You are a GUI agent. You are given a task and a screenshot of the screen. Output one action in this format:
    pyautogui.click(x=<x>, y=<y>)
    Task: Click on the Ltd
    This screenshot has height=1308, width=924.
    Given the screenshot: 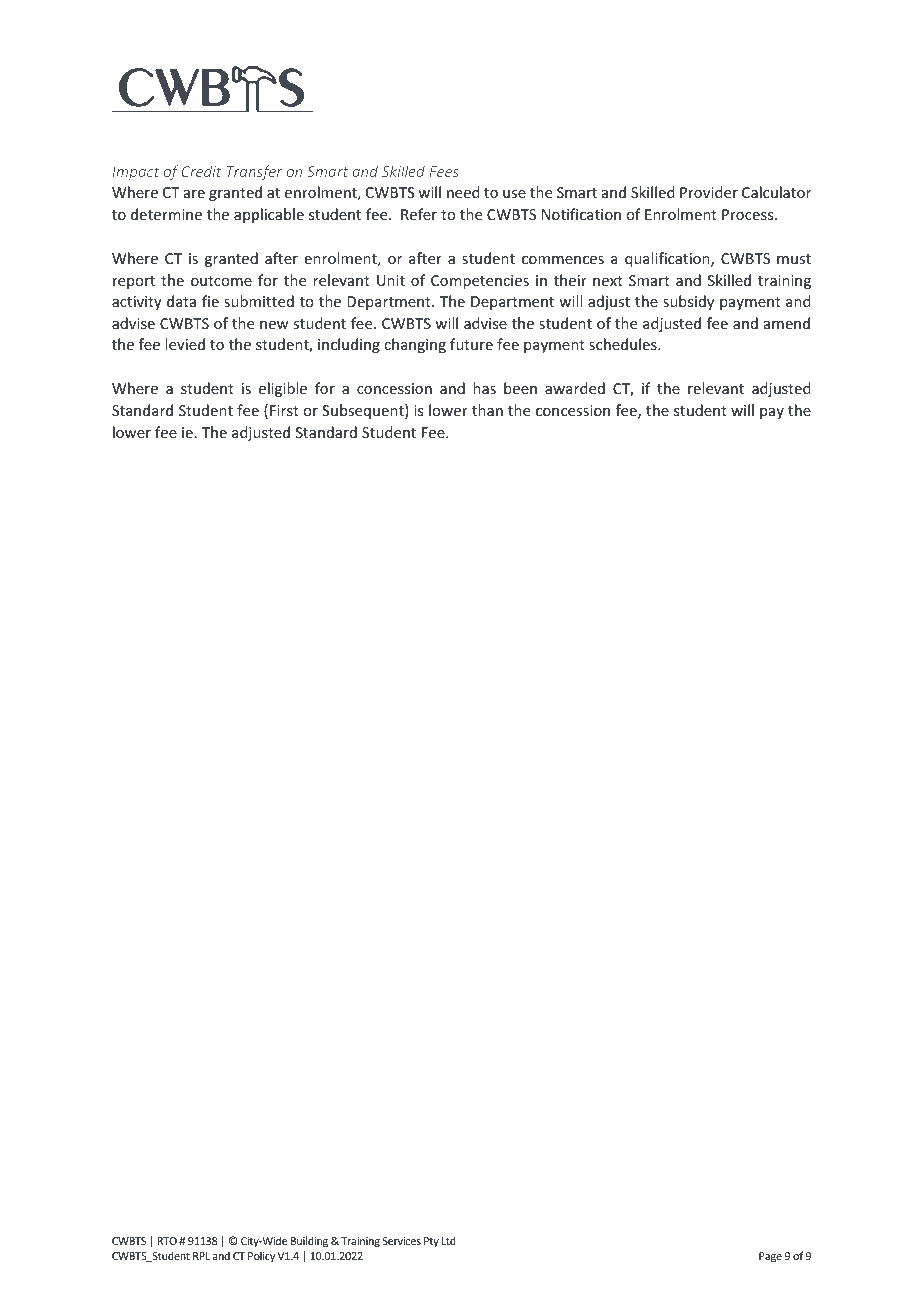 What is the action you would take?
    pyautogui.click(x=449, y=1240)
